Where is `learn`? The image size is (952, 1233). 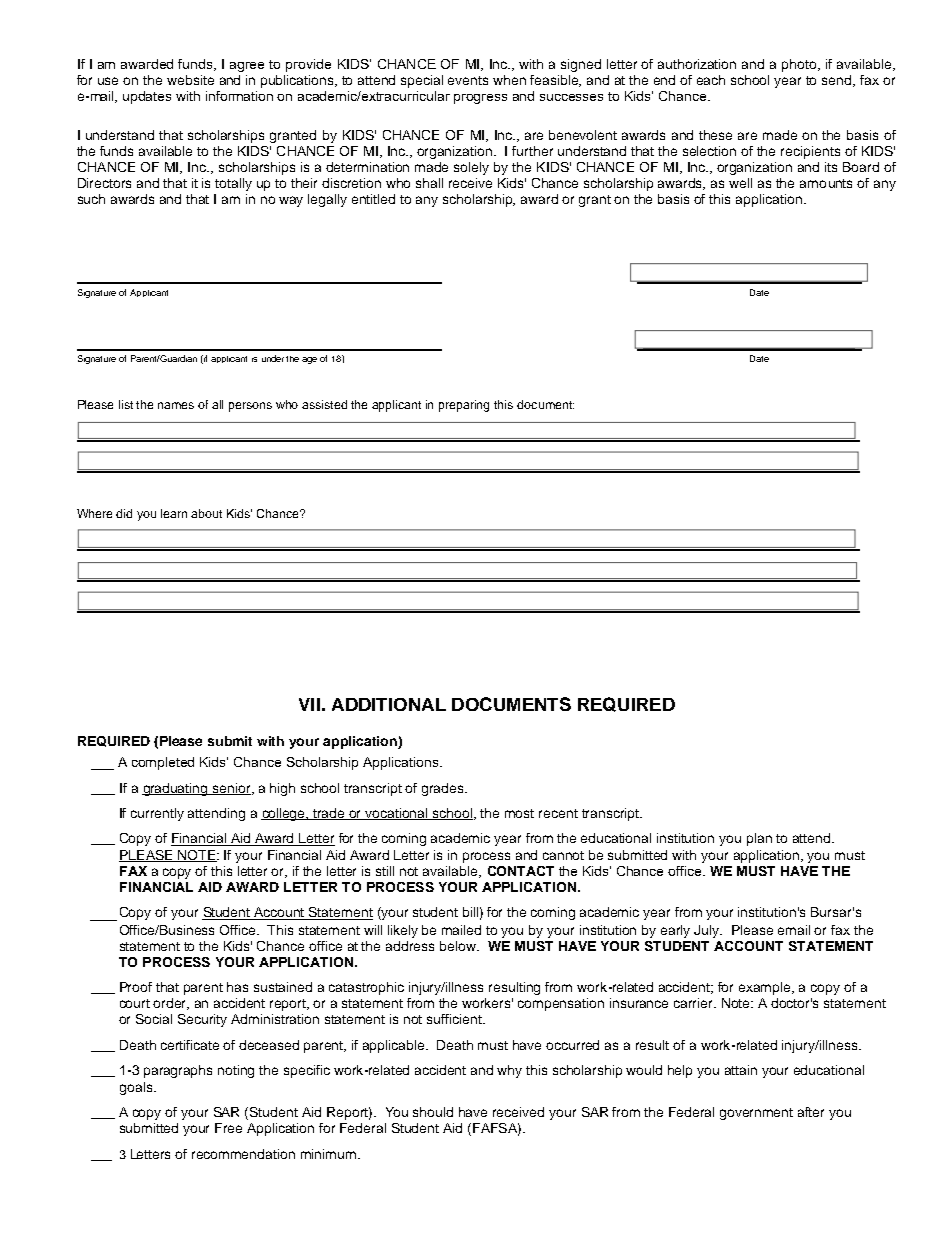 learn is located at coordinates (174, 513).
